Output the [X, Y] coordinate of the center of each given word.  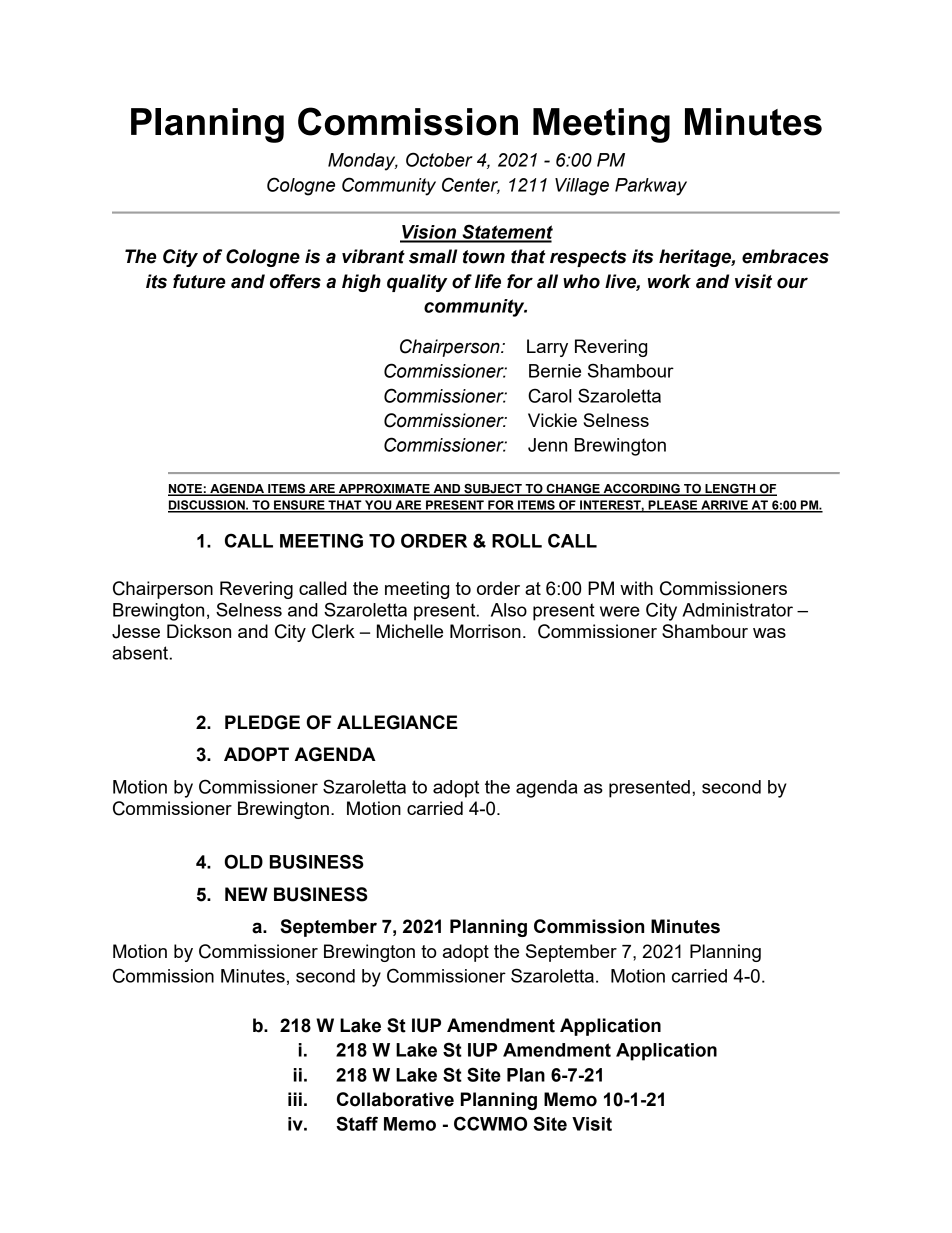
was [769, 633]
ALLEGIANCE [397, 722]
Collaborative [395, 1099]
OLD [243, 861]
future [199, 281]
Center [471, 185]
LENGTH [730, 489]
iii [295, 1099]
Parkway [651, 187]
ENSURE [299, 506]
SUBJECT [493, 490]
